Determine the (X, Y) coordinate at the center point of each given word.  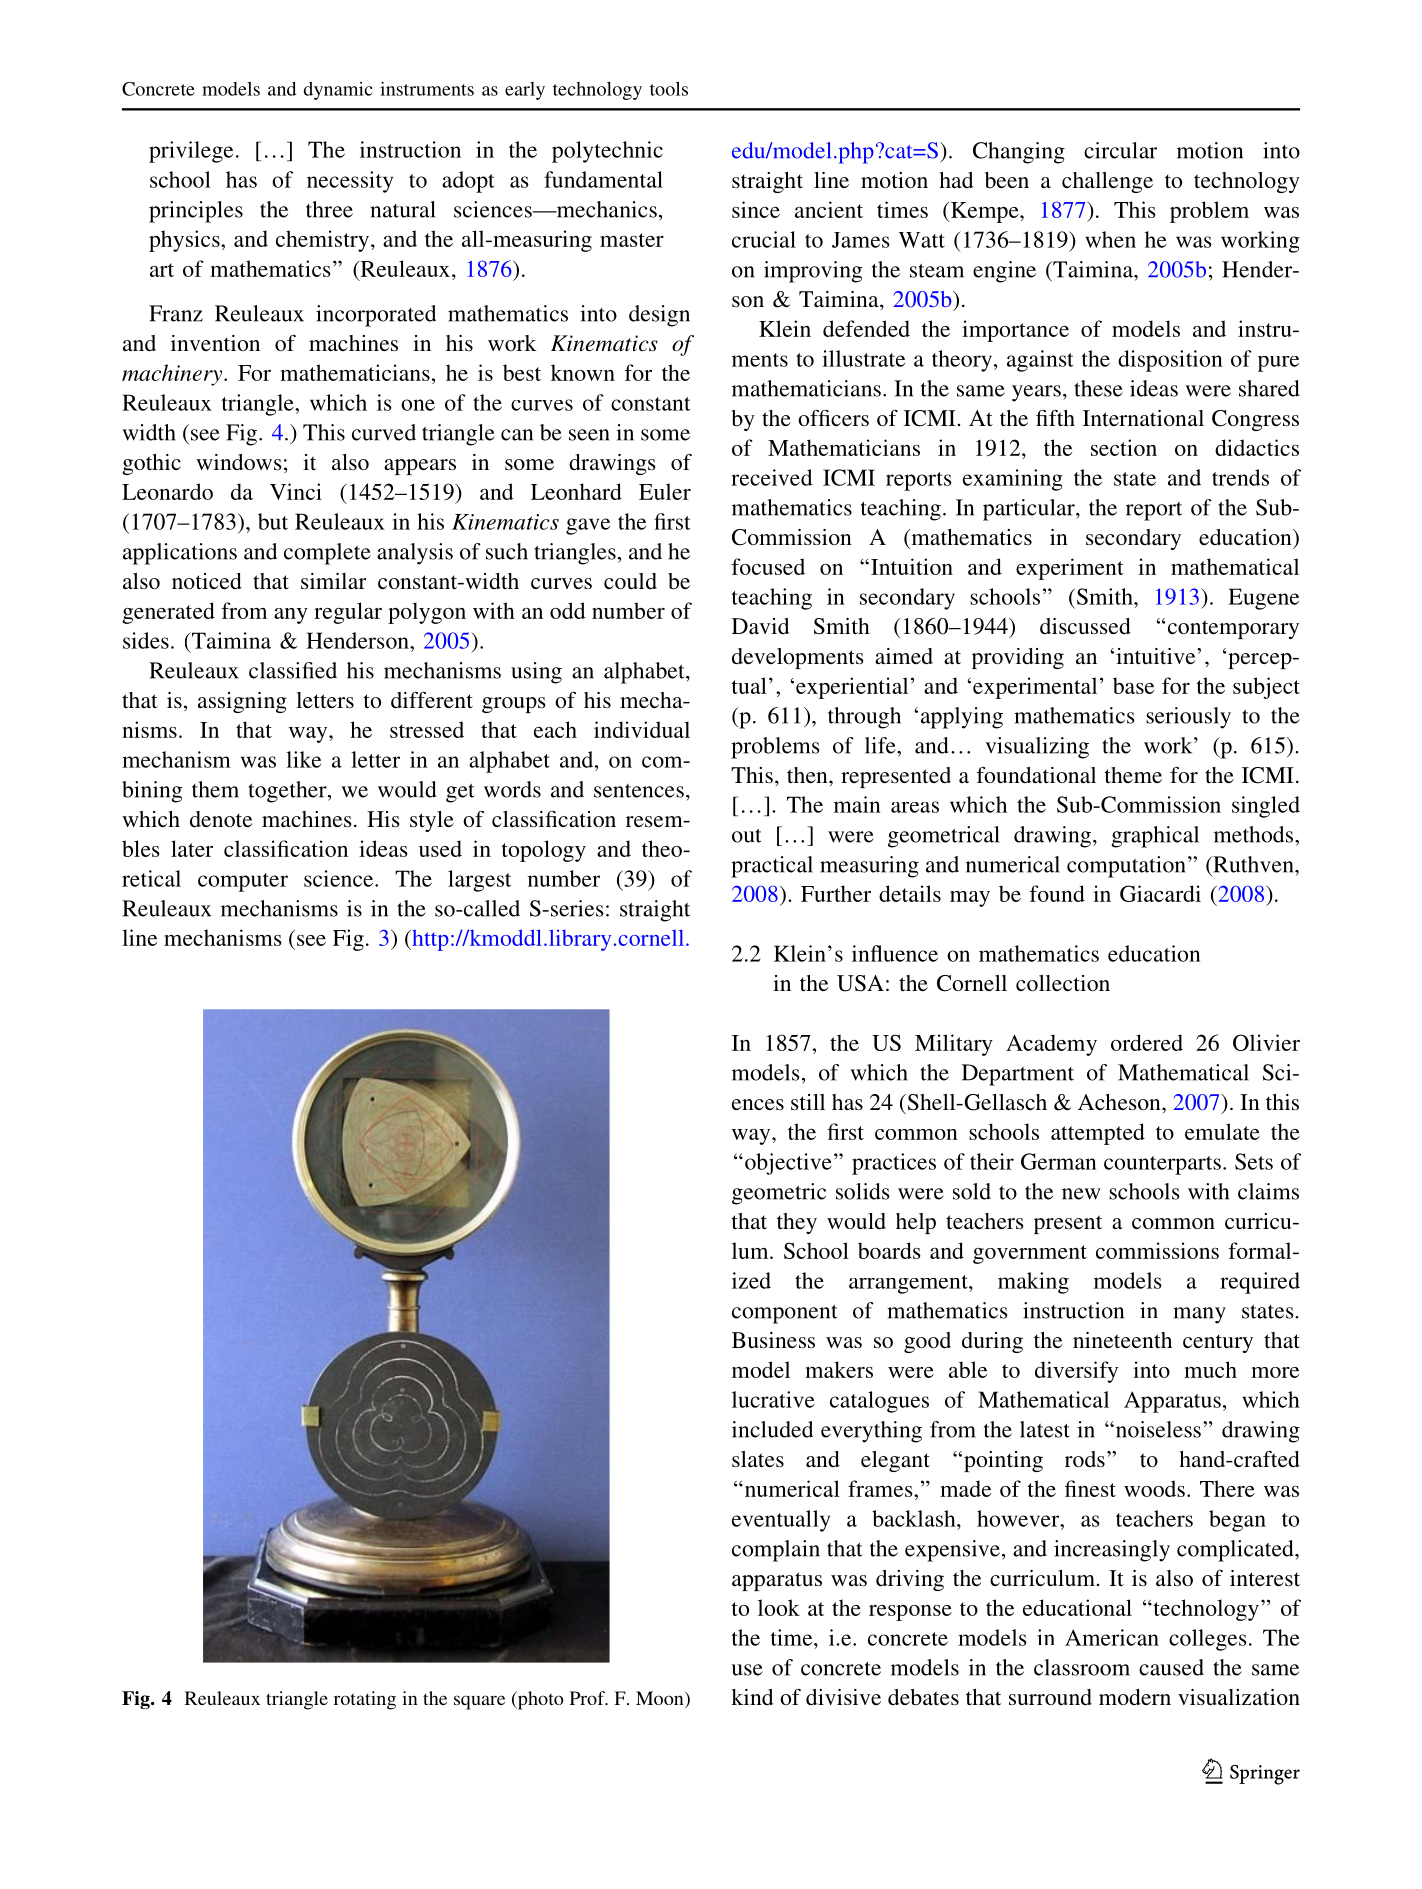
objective (788, 1164)
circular (1120, 150)
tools (669, 89)
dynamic (338, 91)
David (760, 626)
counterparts (1162, 1165)
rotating (365, 1700)
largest (479, 881)
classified (293, 670)
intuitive (1157, 656)
